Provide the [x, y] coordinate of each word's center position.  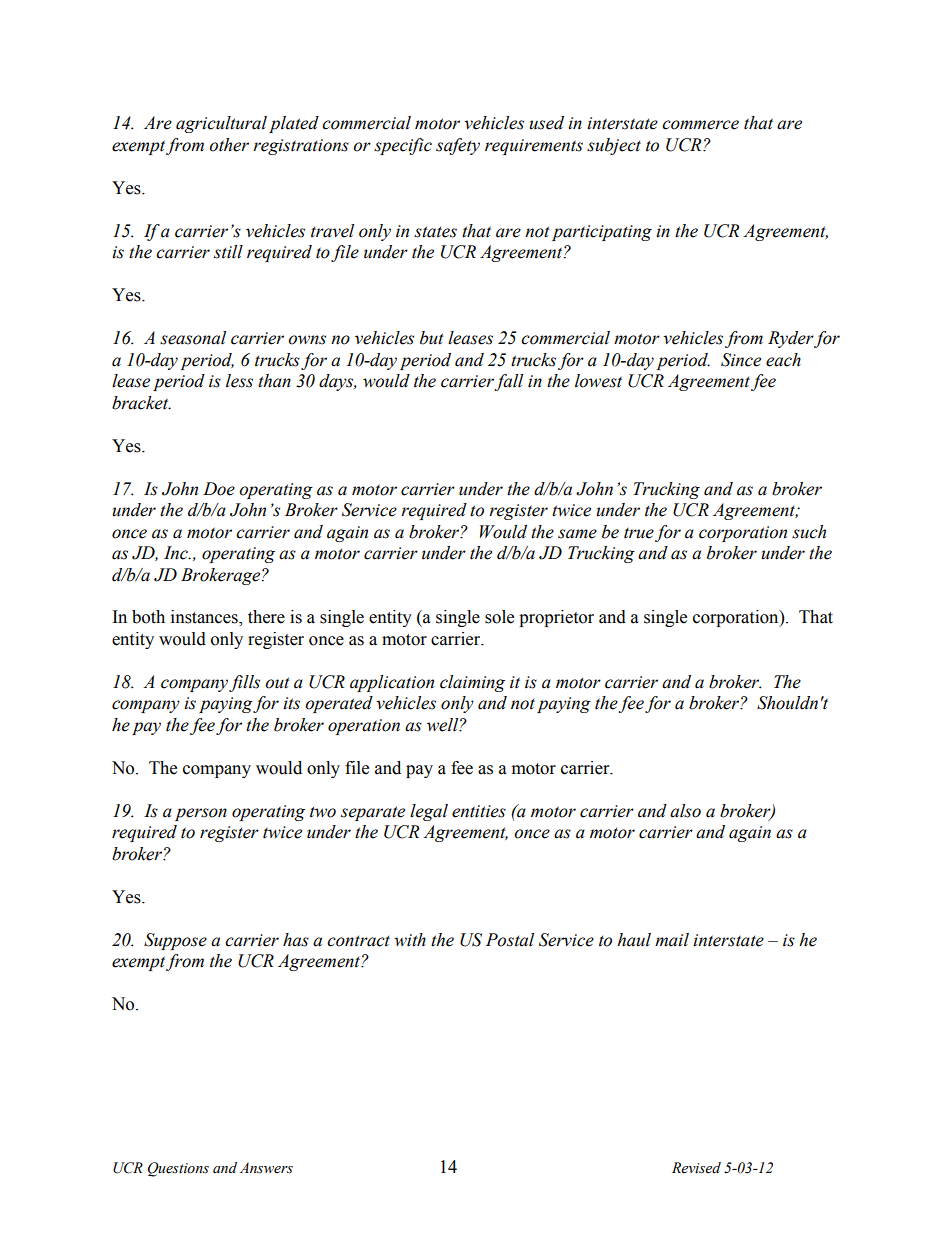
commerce [700, 125]
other [229, 145]
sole [499, 617]
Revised [696, 1168]
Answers [266, 1168]
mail [672, 940]
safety [458, 146]
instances [205, 618]
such [809, 532]
